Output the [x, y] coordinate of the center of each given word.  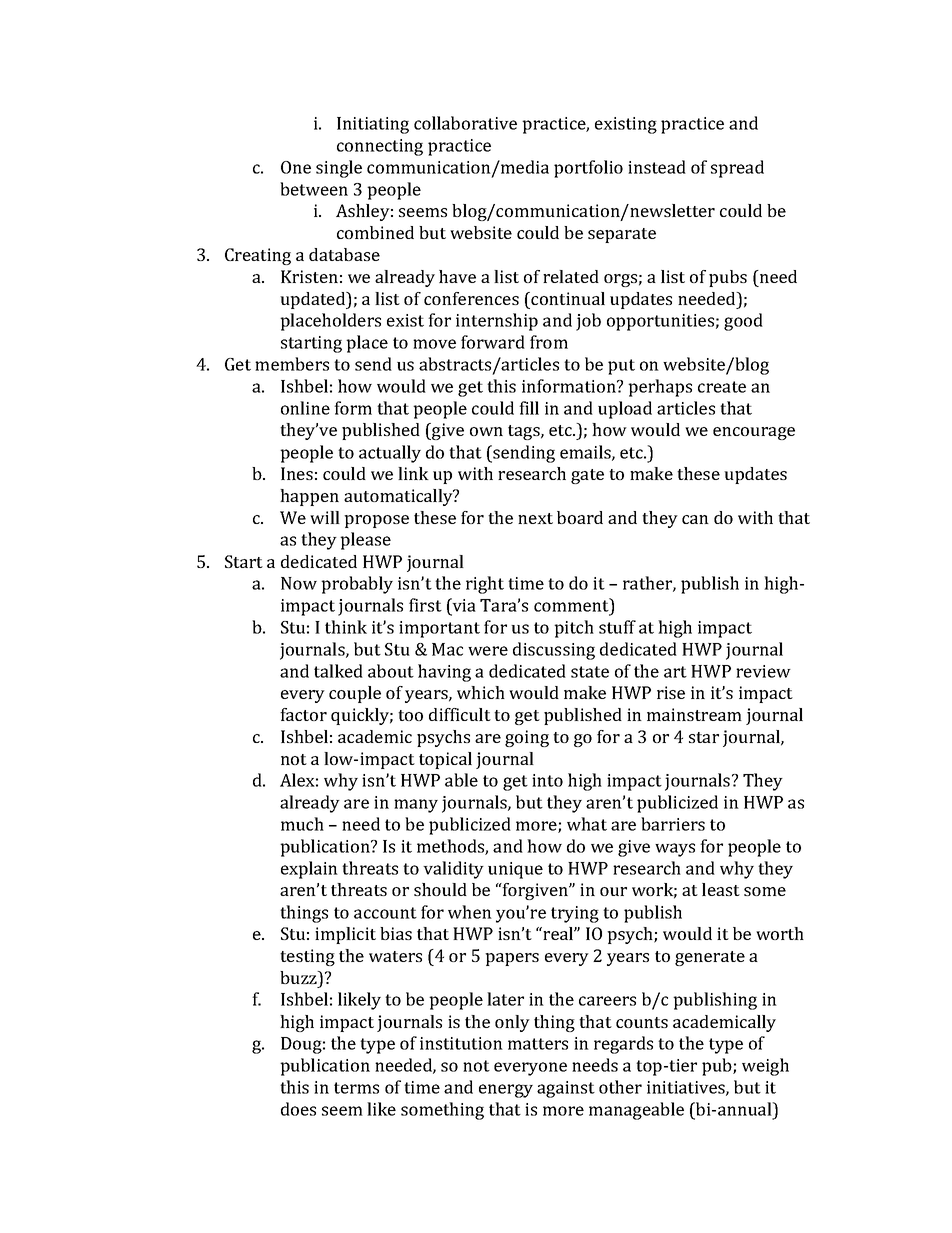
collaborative [465, 123]
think [346, 627]
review [763, 671]
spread [737, 169]
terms [356, 1088]
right [485, 585]
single [339, 169]
